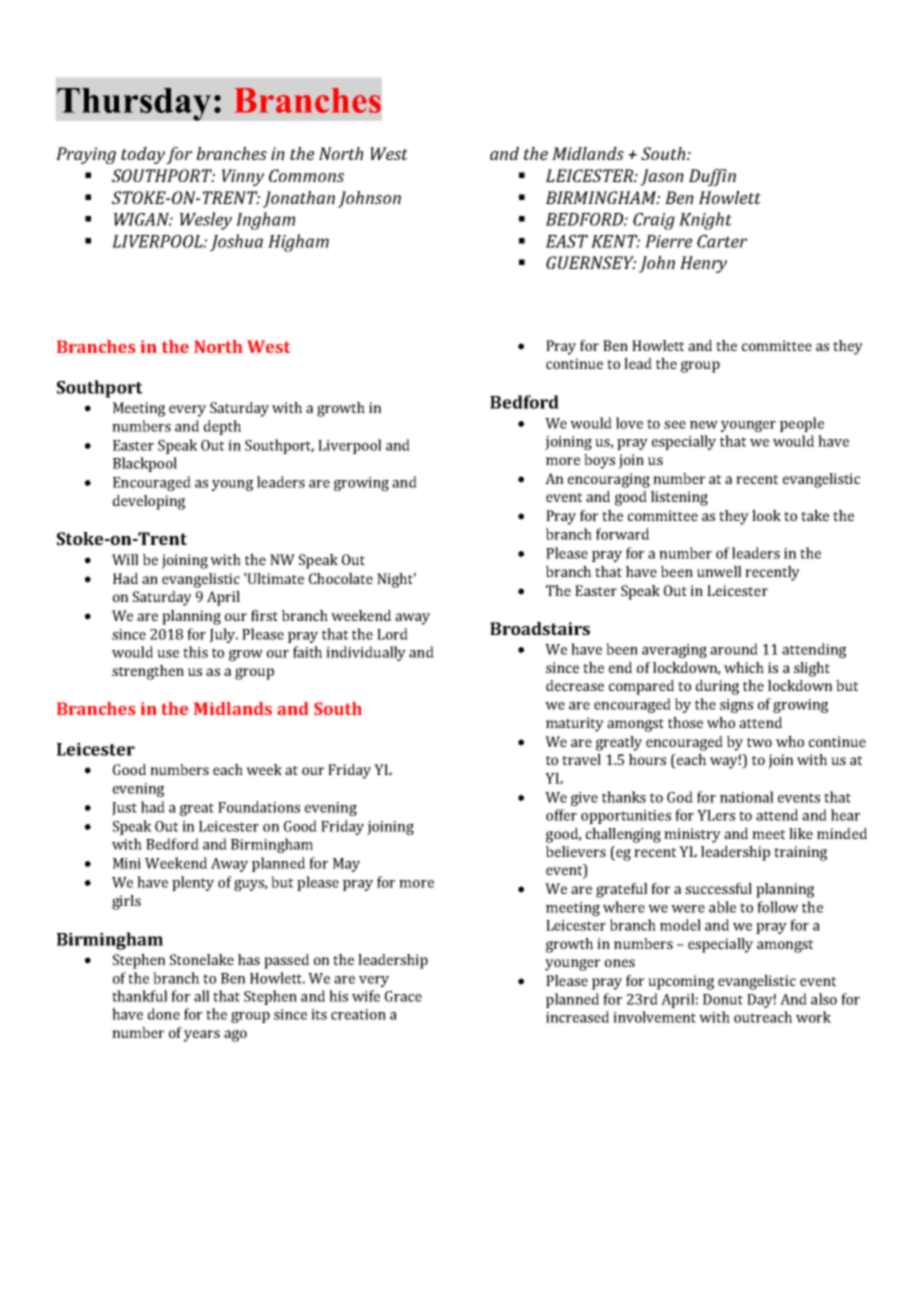 Image resolution: width=924 pixels, height=1308 pixels. I want to click on unwell, so click(719, 571).
